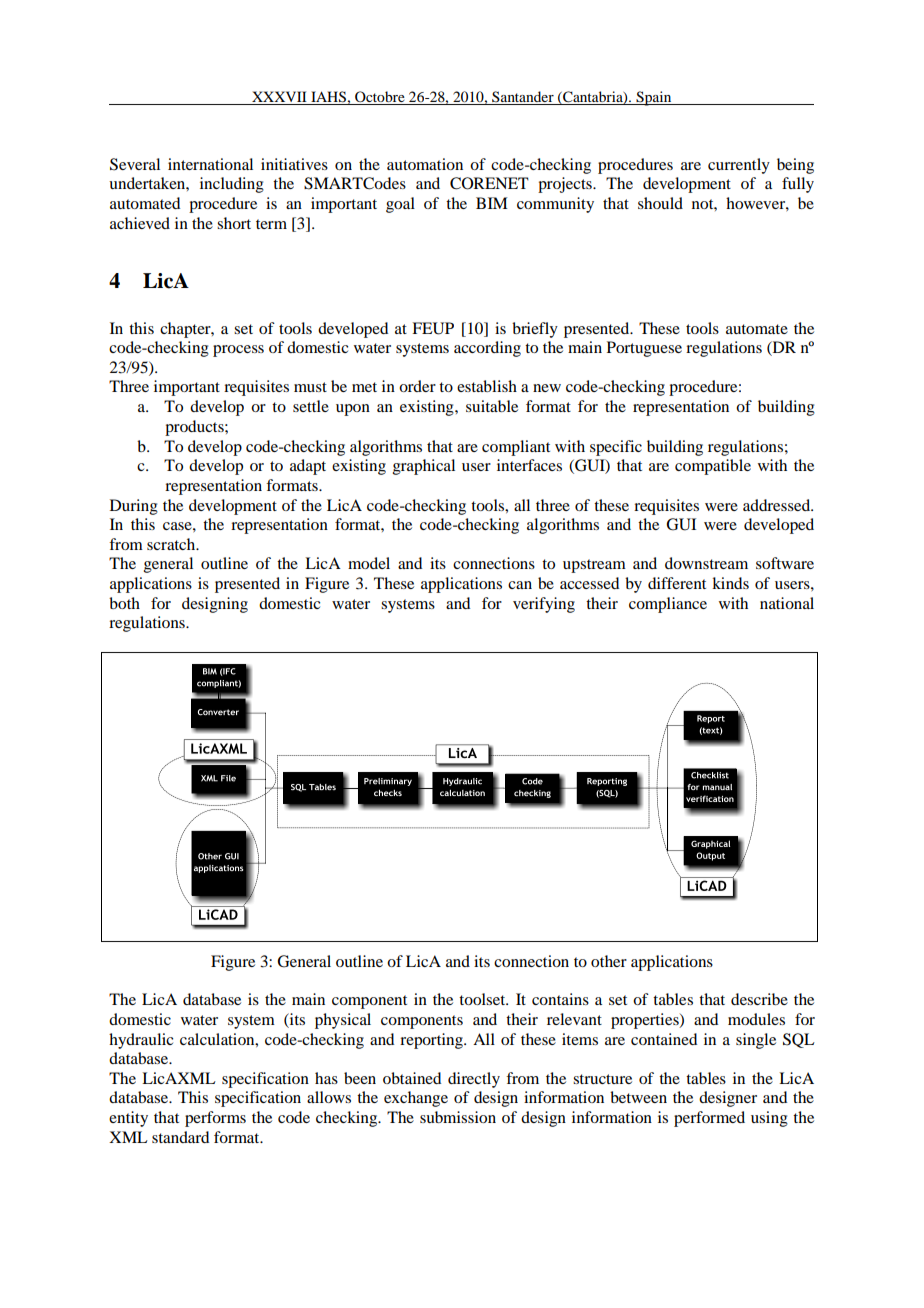 The height and width of the image is (1308, 924). Describe the element at coordinates (425, 164) in the image. I see `automation` at that location.
